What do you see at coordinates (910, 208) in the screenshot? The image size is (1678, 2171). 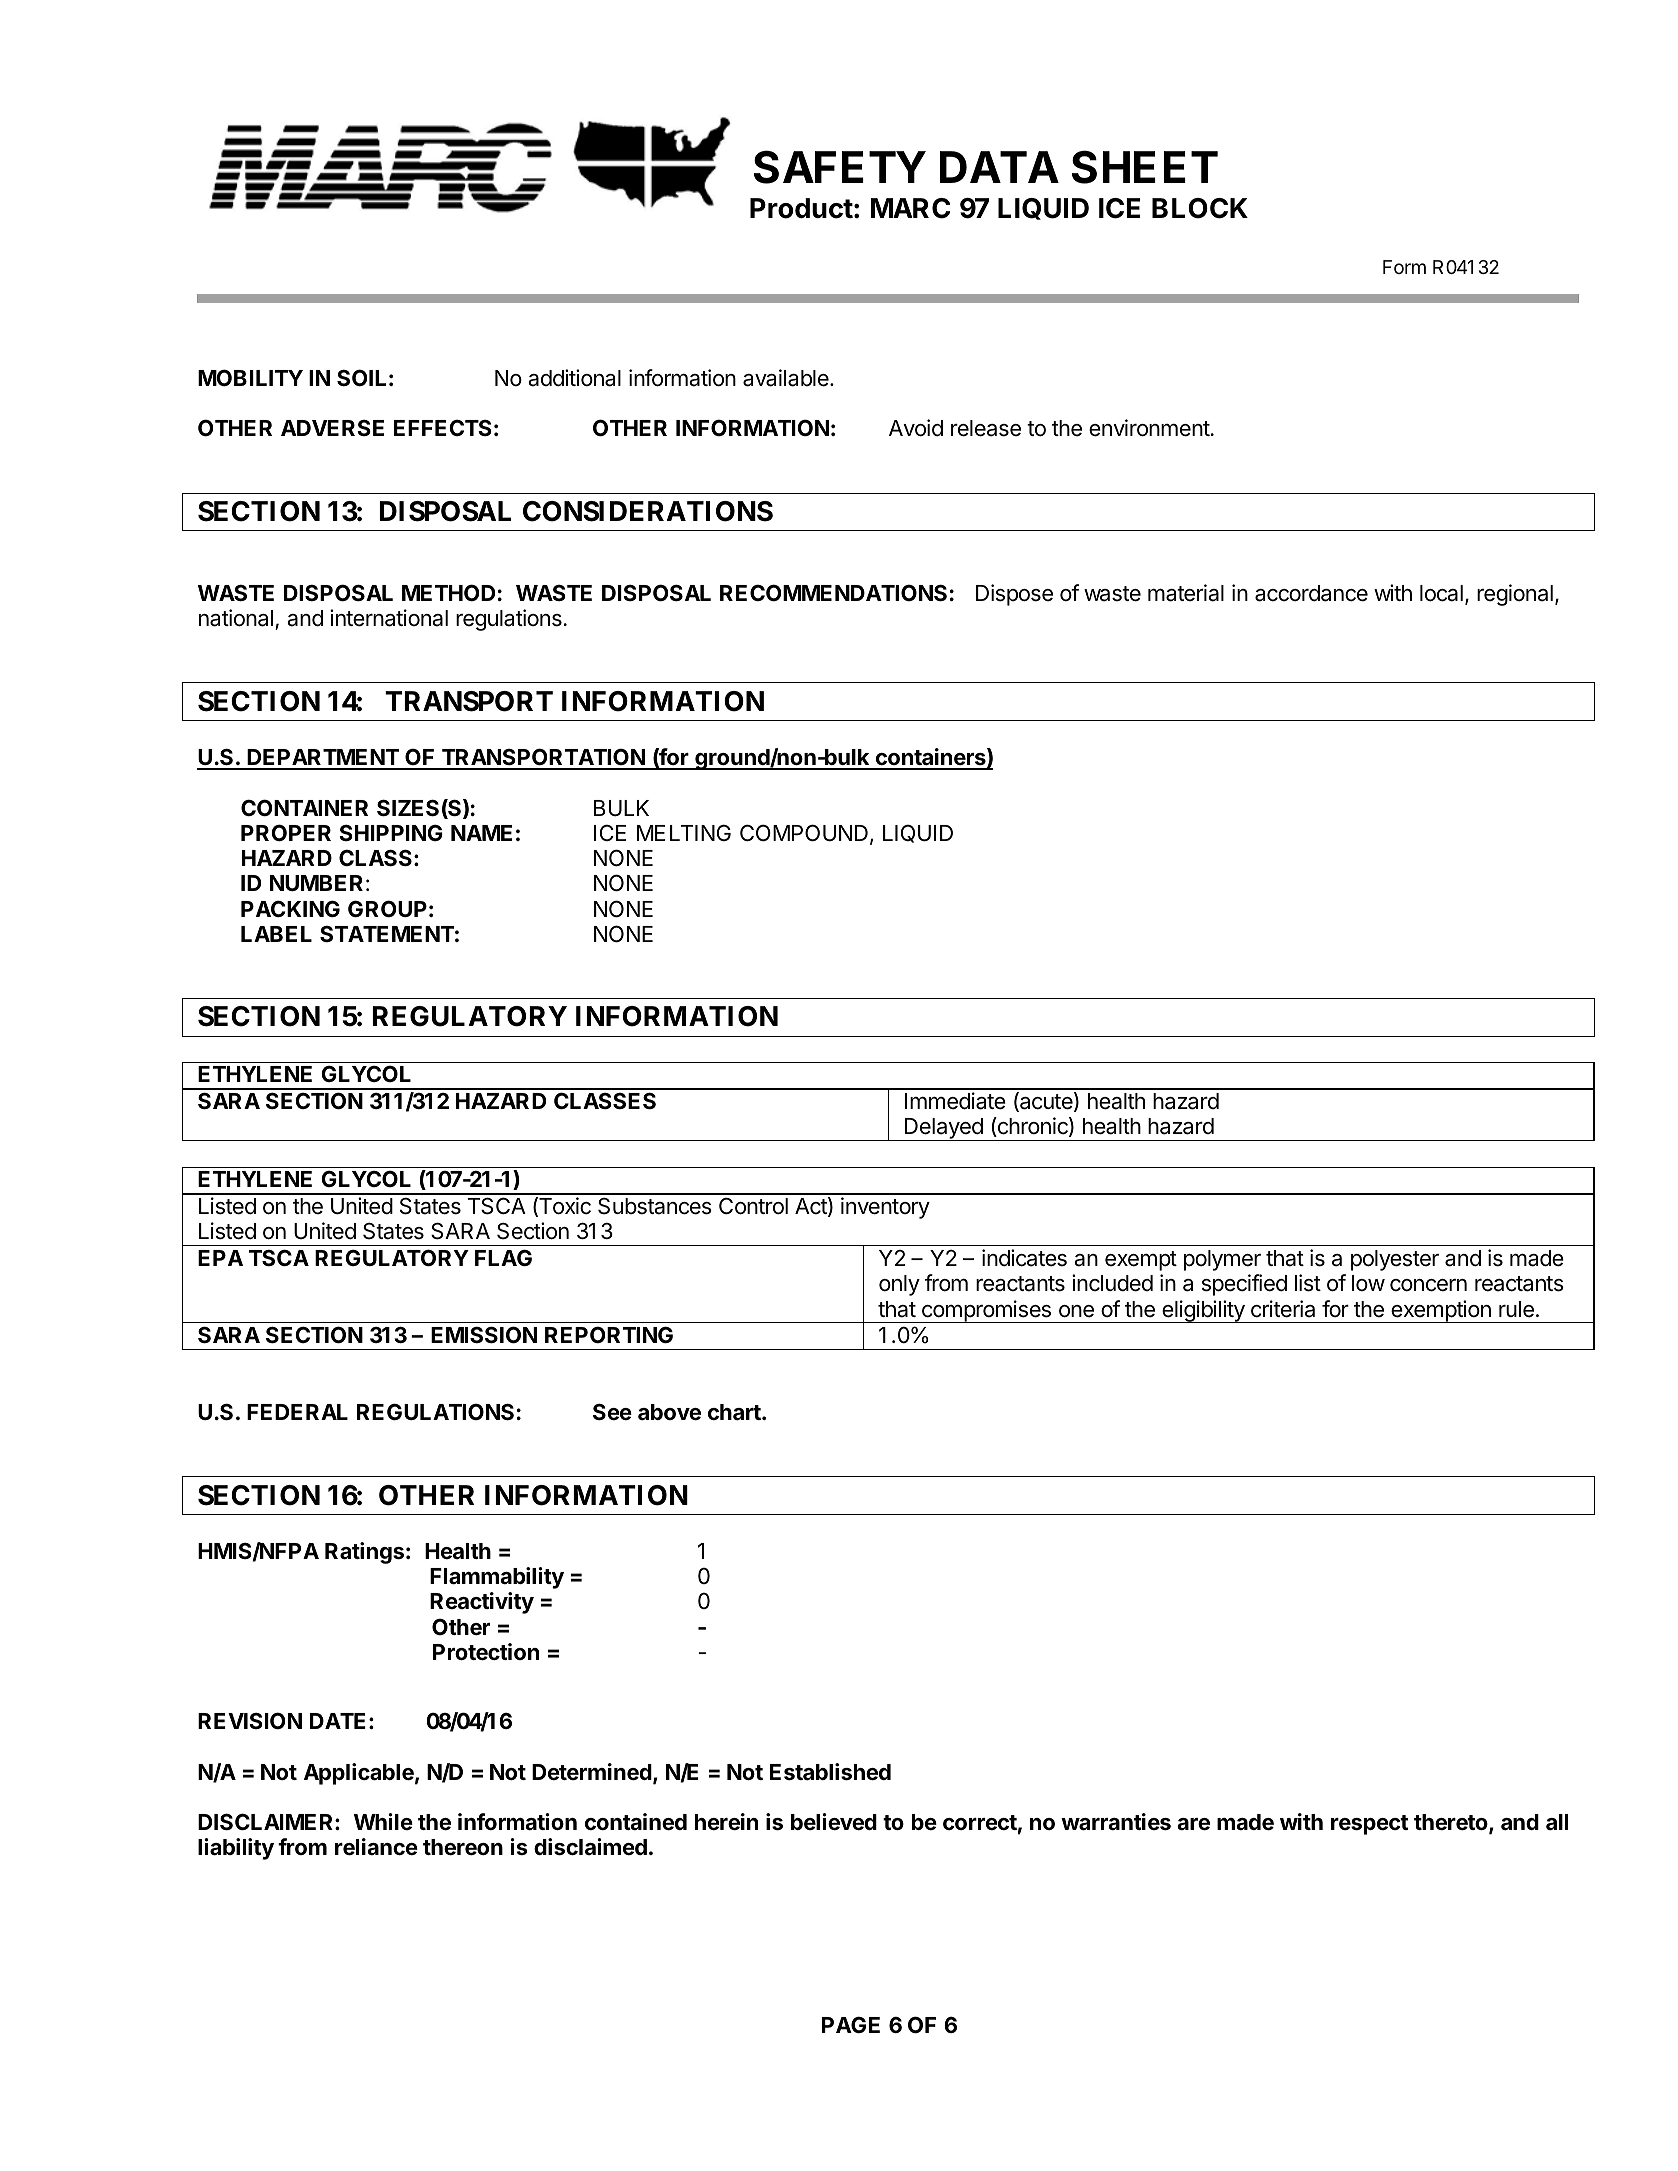 I see `MARC` at bounding box center [910, 208].
